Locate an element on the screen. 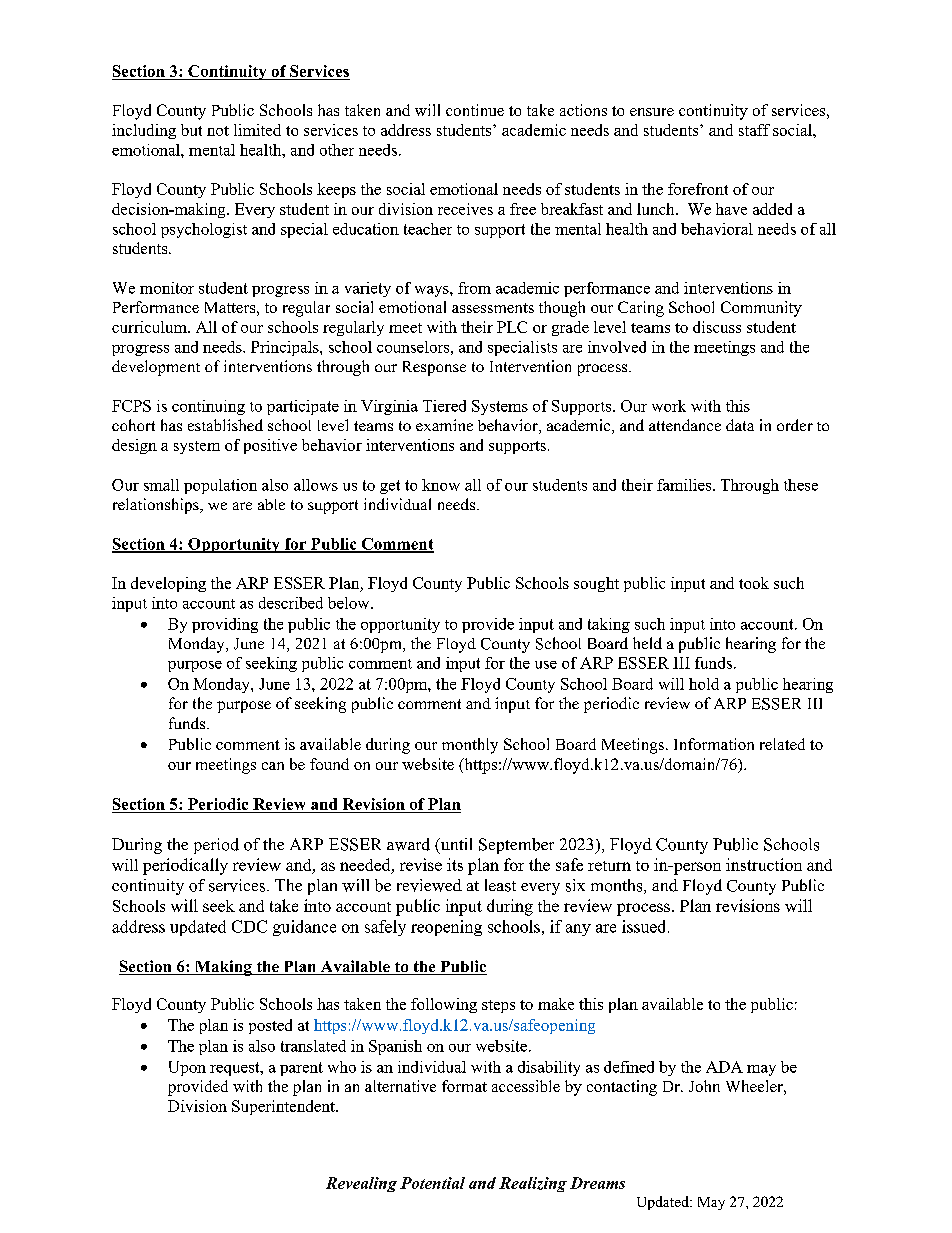 The image size is (952, 1233). not is located at coordinates (218, 131).
